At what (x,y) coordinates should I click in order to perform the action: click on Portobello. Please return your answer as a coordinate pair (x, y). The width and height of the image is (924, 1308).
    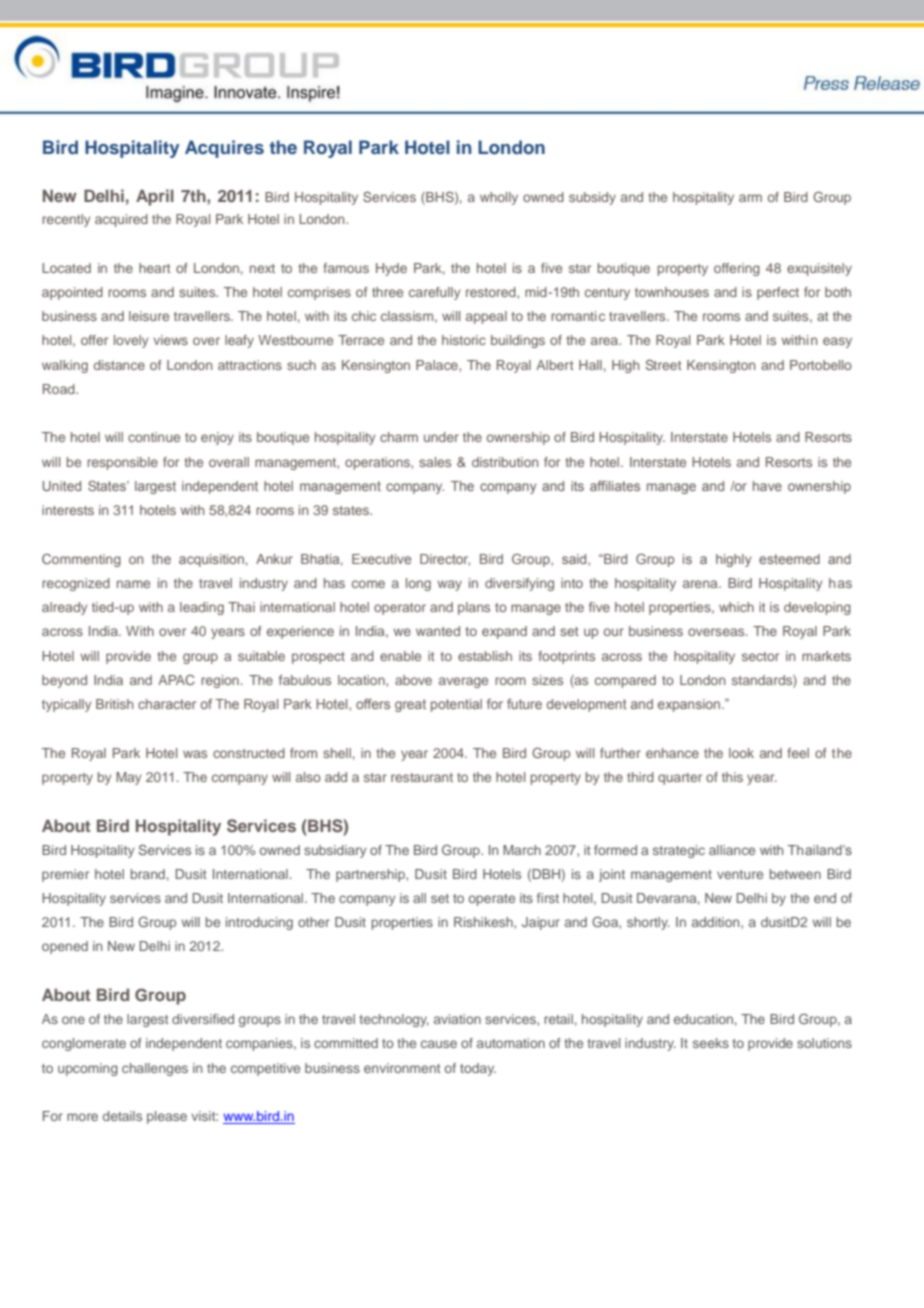
    Looking at the image, I should click on (821, 365).
